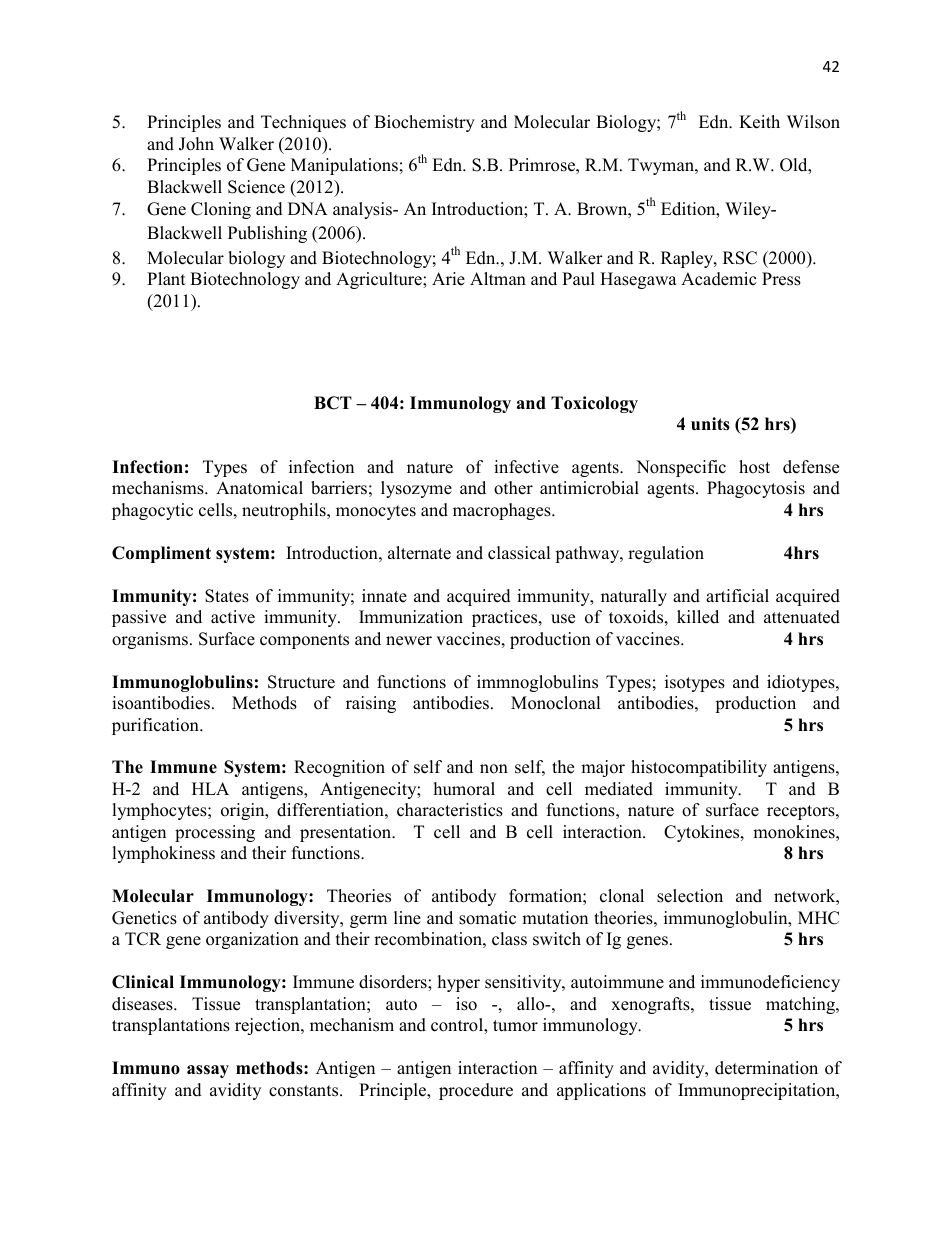 The image size is (952, 1233). What do you see at coordinates (699, 768) in the screenshot?
I see `histocompatibility` at bounding box center [699, 768].
